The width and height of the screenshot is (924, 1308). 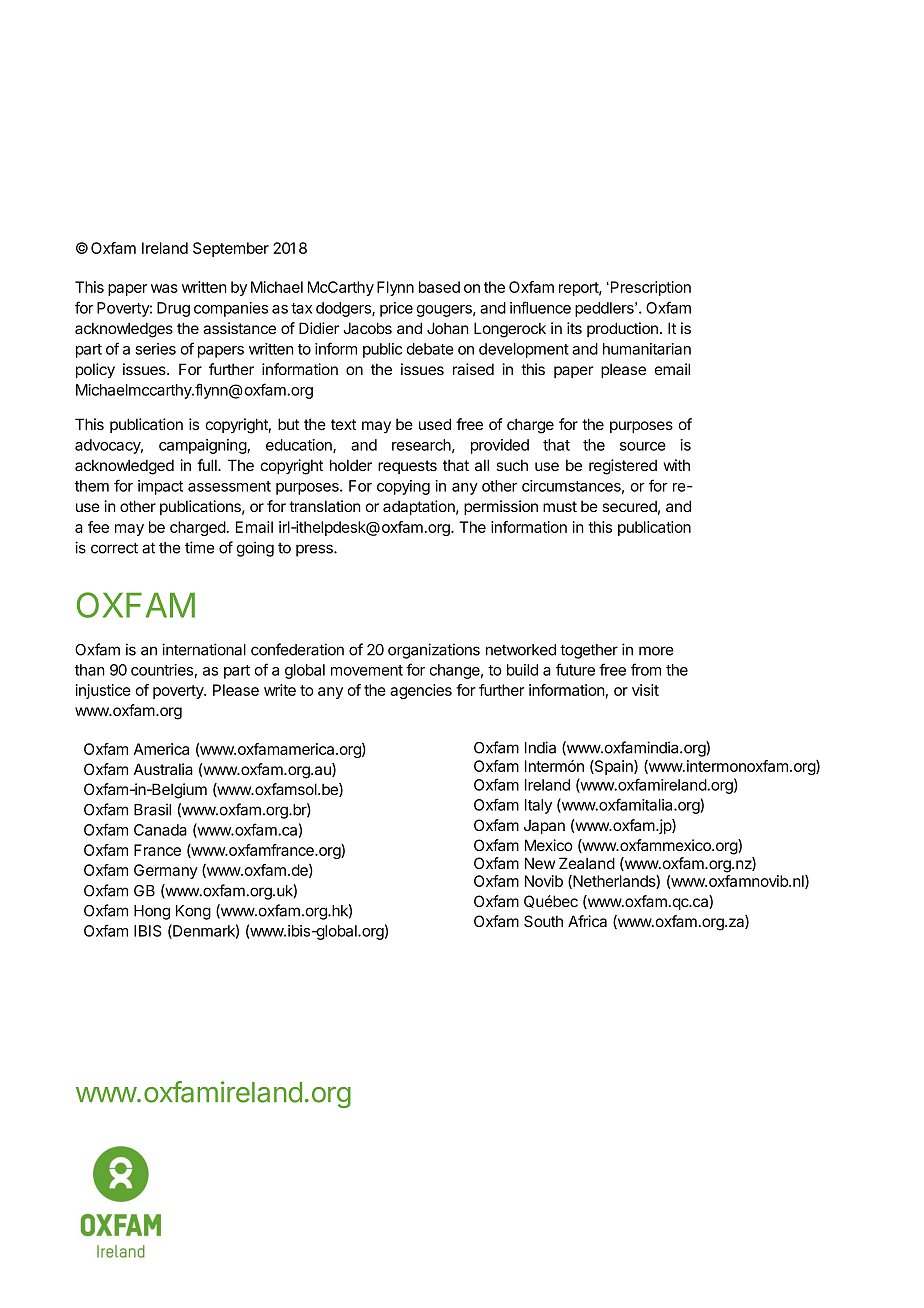 I want to click on together, so click(x=589, y=651).
